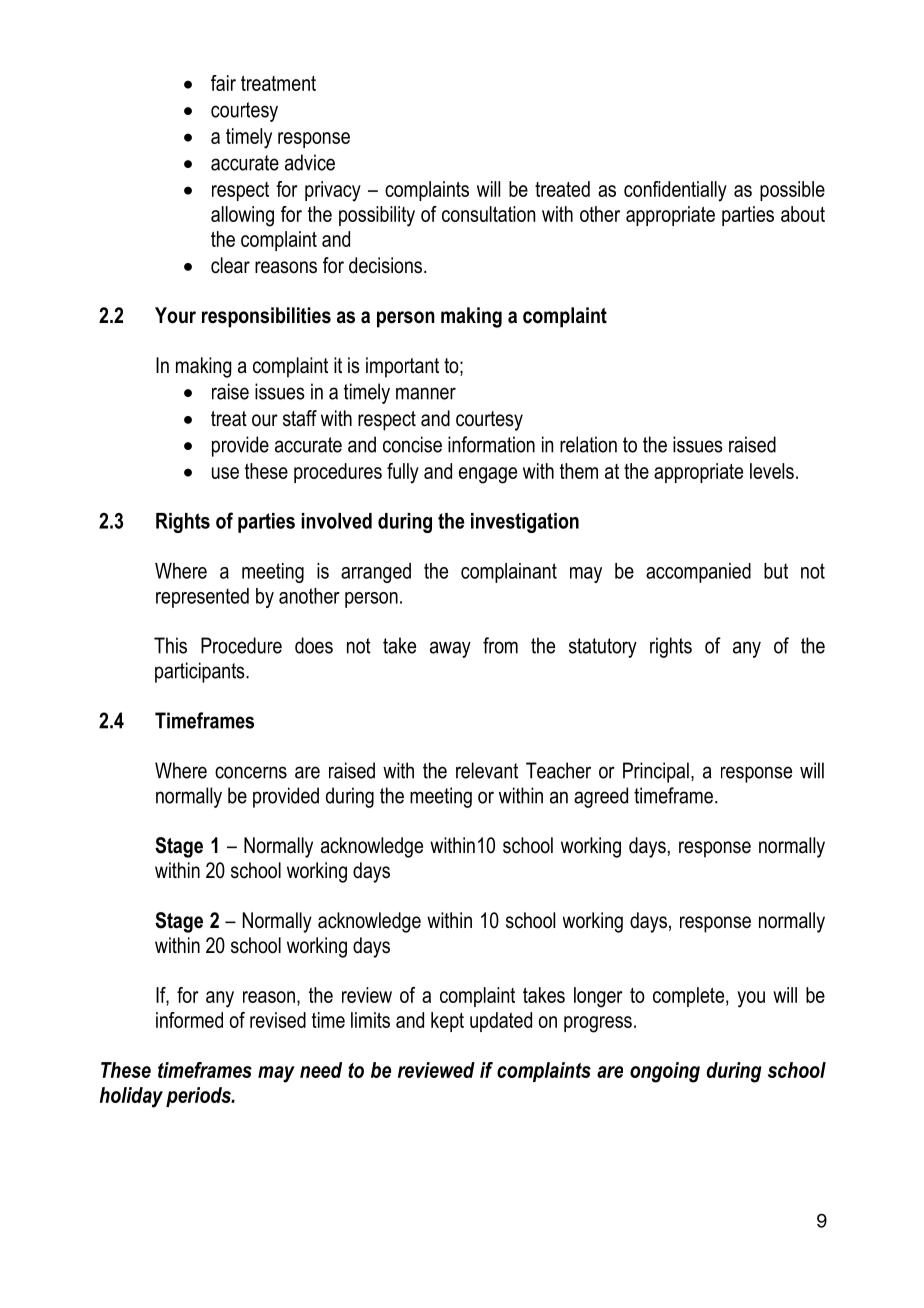  I want to click on complainant, so click(509, 573).
